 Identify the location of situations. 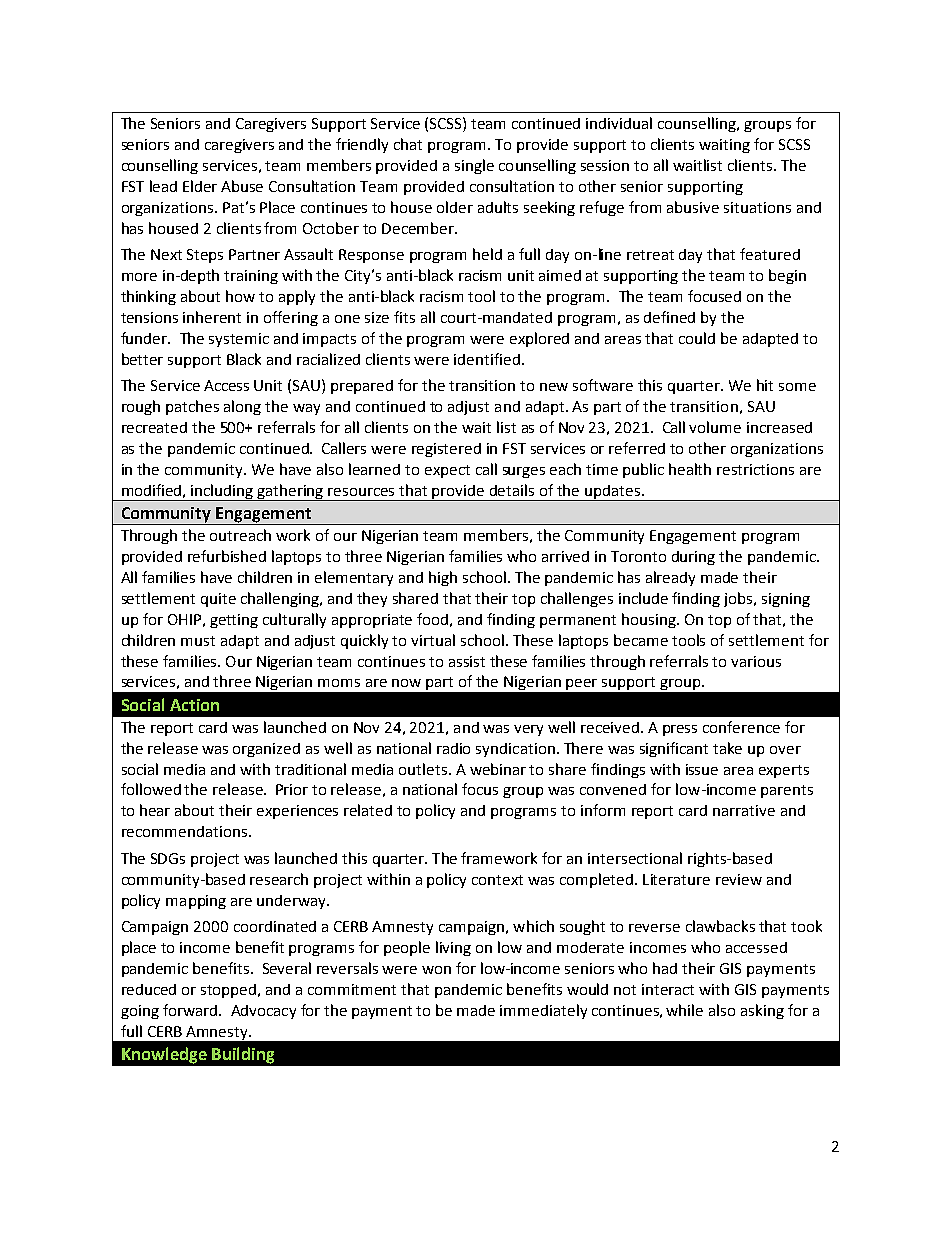
(757, 207).
